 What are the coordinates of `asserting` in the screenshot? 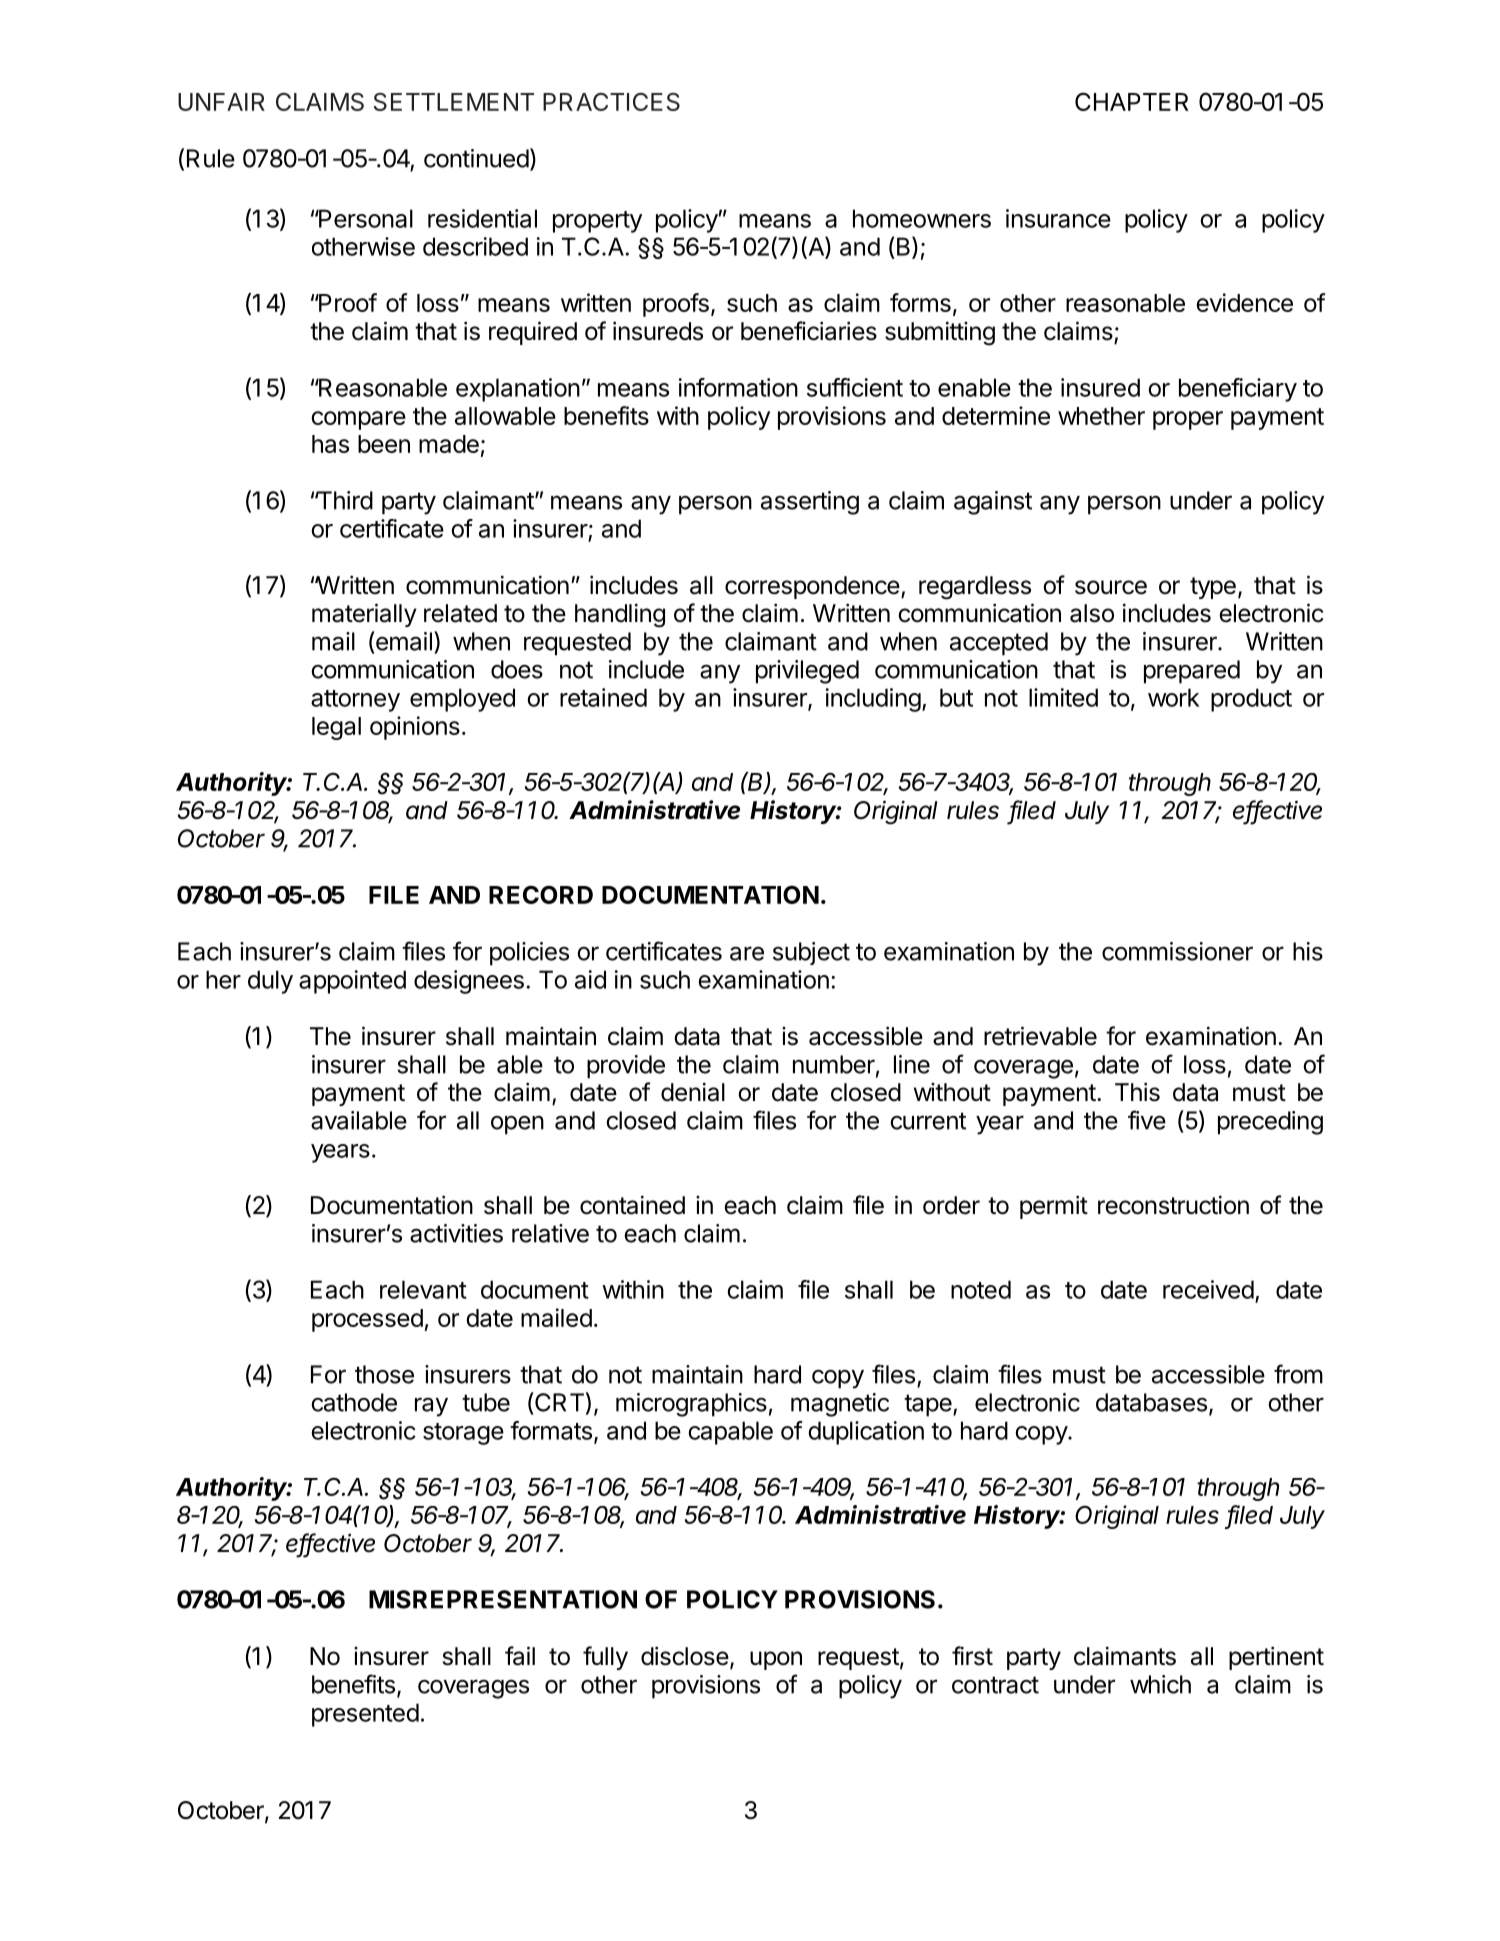 It's located at (810, 503).
